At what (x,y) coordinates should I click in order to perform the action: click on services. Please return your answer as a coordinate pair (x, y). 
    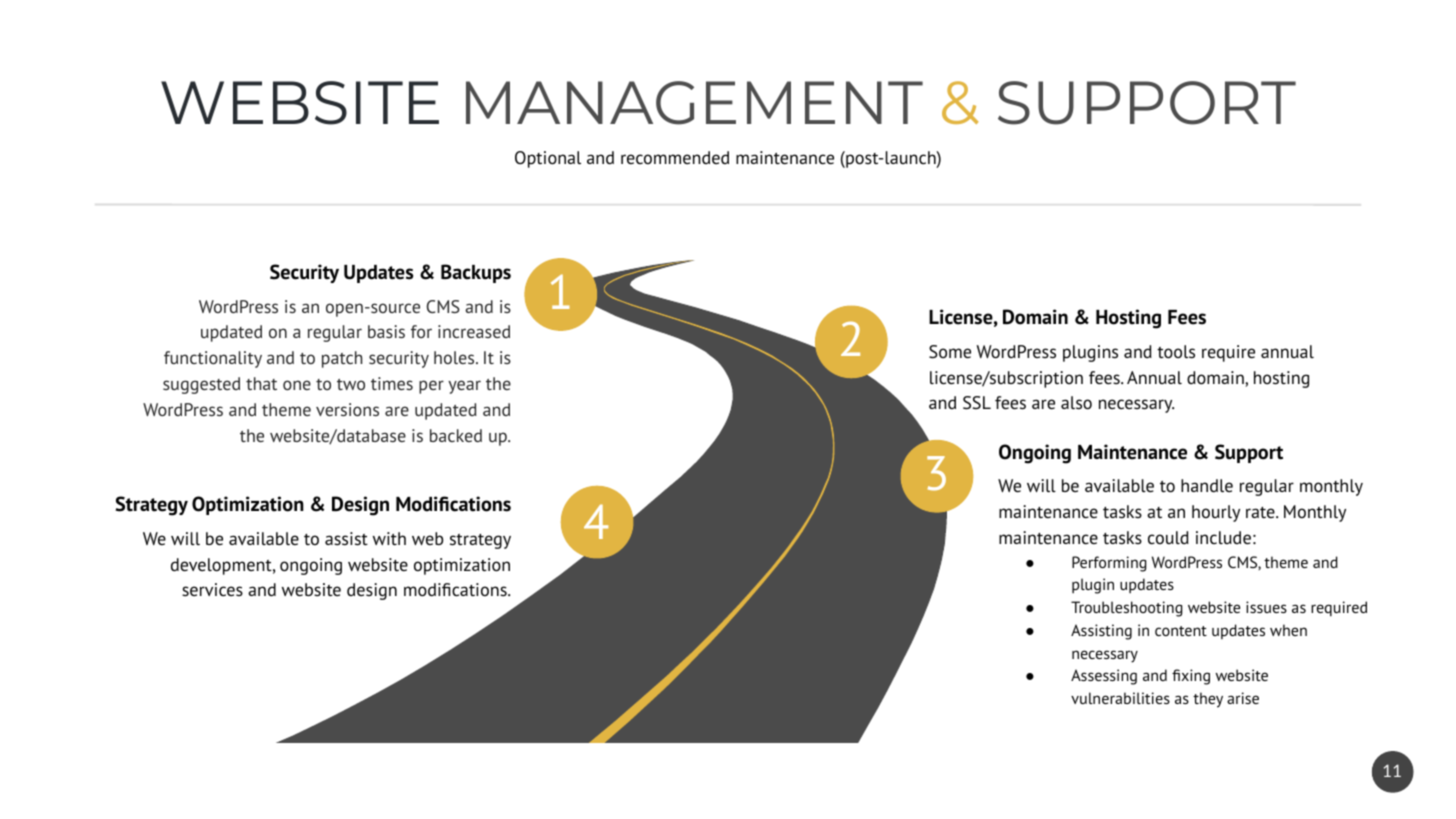
    Looking at the image, I should click on (212, 590).
